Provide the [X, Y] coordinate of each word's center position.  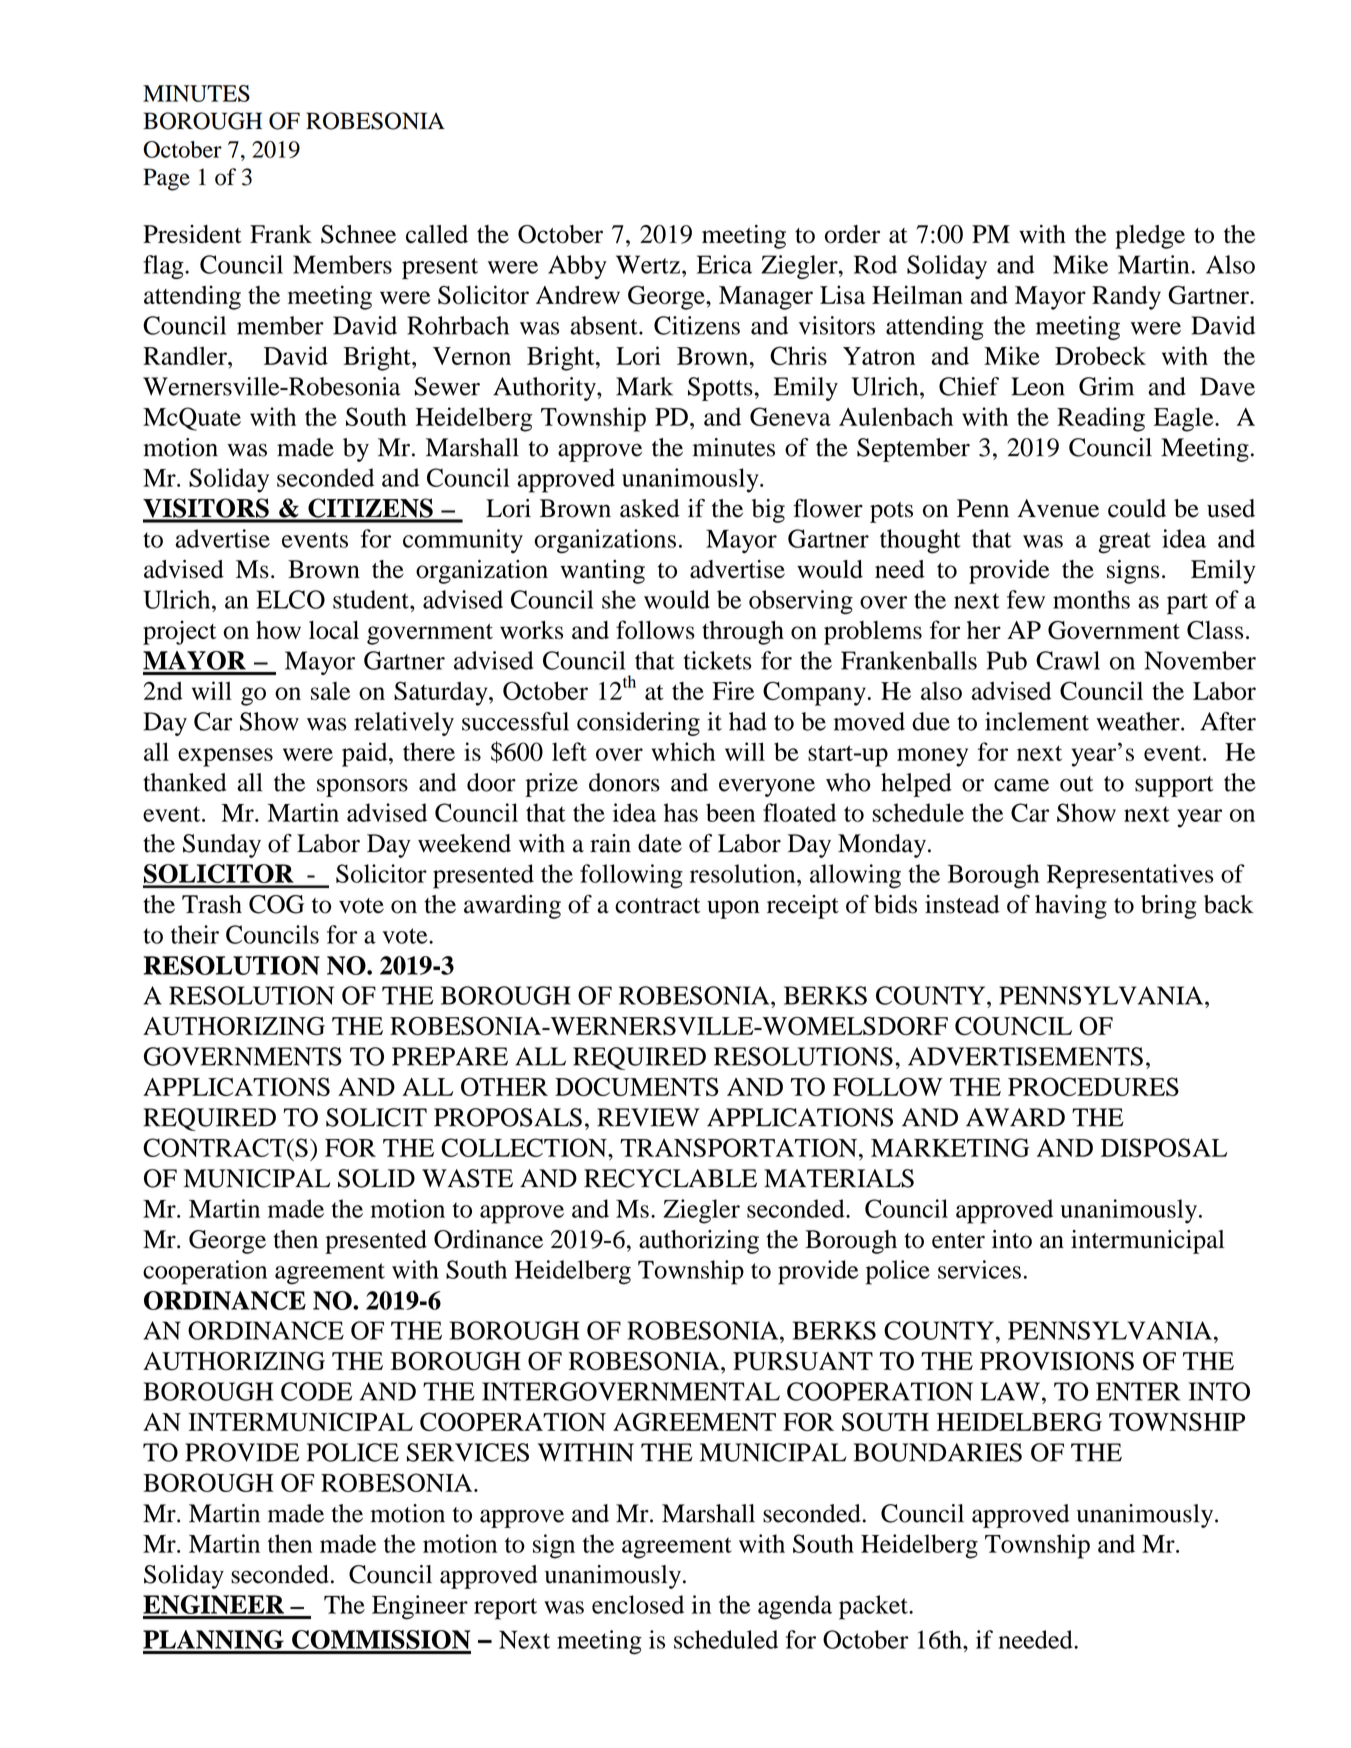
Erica [724, 264]
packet [874, 1607]
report [505, 1609]
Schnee [358, 234]
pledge [1150, 237]
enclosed [638, 1604]
